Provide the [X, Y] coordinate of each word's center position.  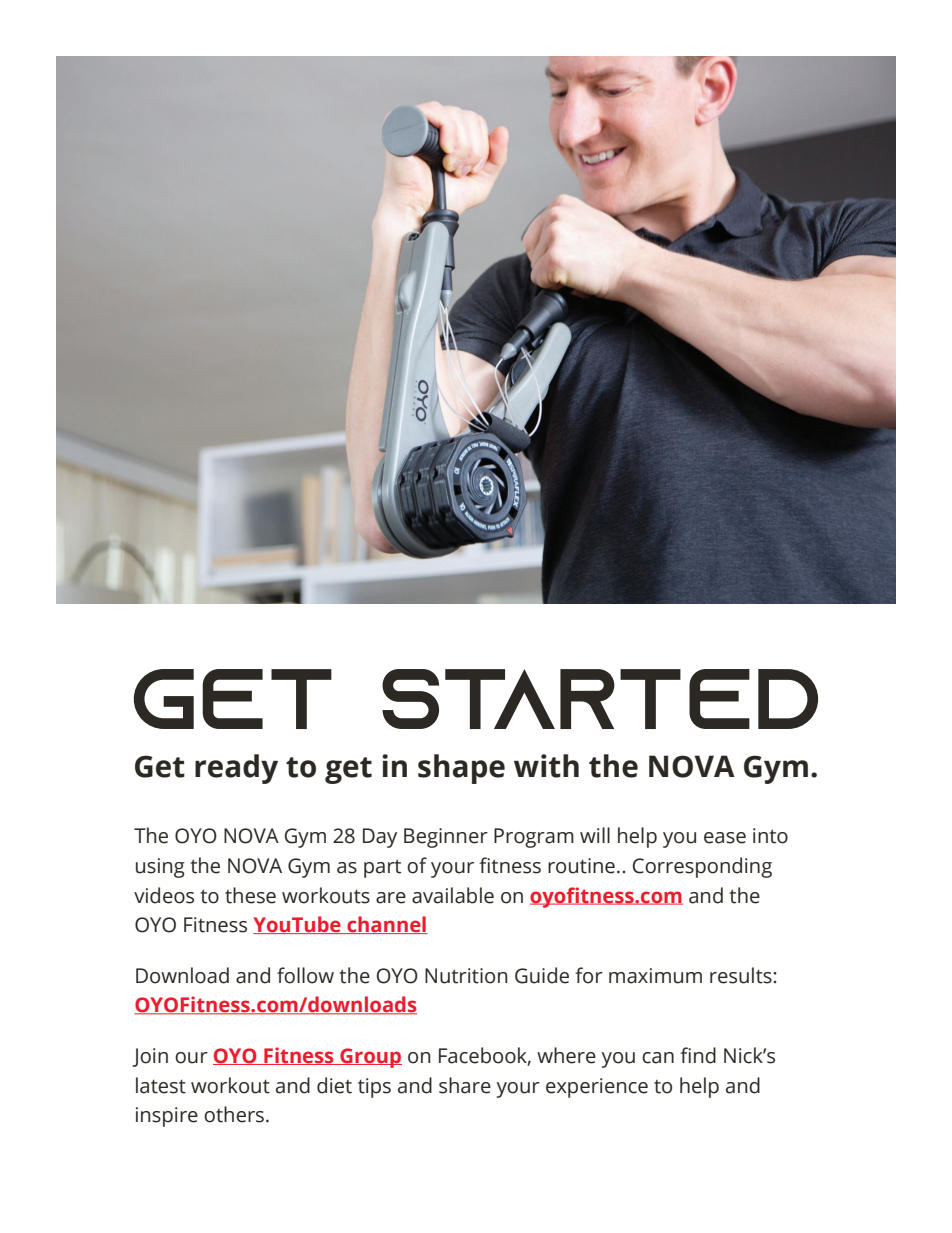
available [453, 895]
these [250, 895]
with [546, 766]
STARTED [600, 699]
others [234, 1114]
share [465, 1085]
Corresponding [702, 867]
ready [236, 769]
